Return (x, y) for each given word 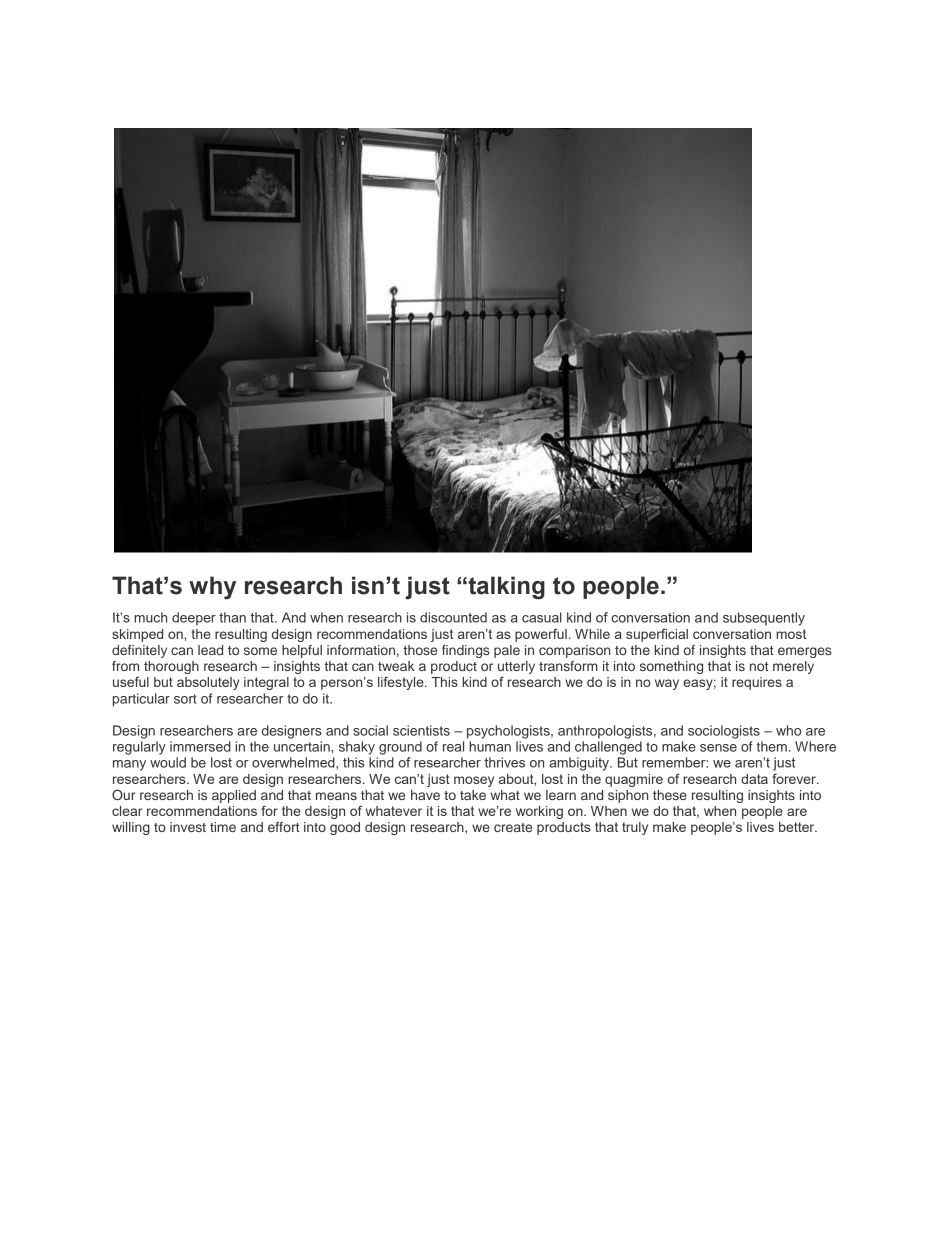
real (453, 746)
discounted (453, 617)
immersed (200, 746)
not (759, 666)
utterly (516, 667)
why (212, 588)
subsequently (764, 619)
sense (718, 748)
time (223, 827)
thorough (171, 667)
